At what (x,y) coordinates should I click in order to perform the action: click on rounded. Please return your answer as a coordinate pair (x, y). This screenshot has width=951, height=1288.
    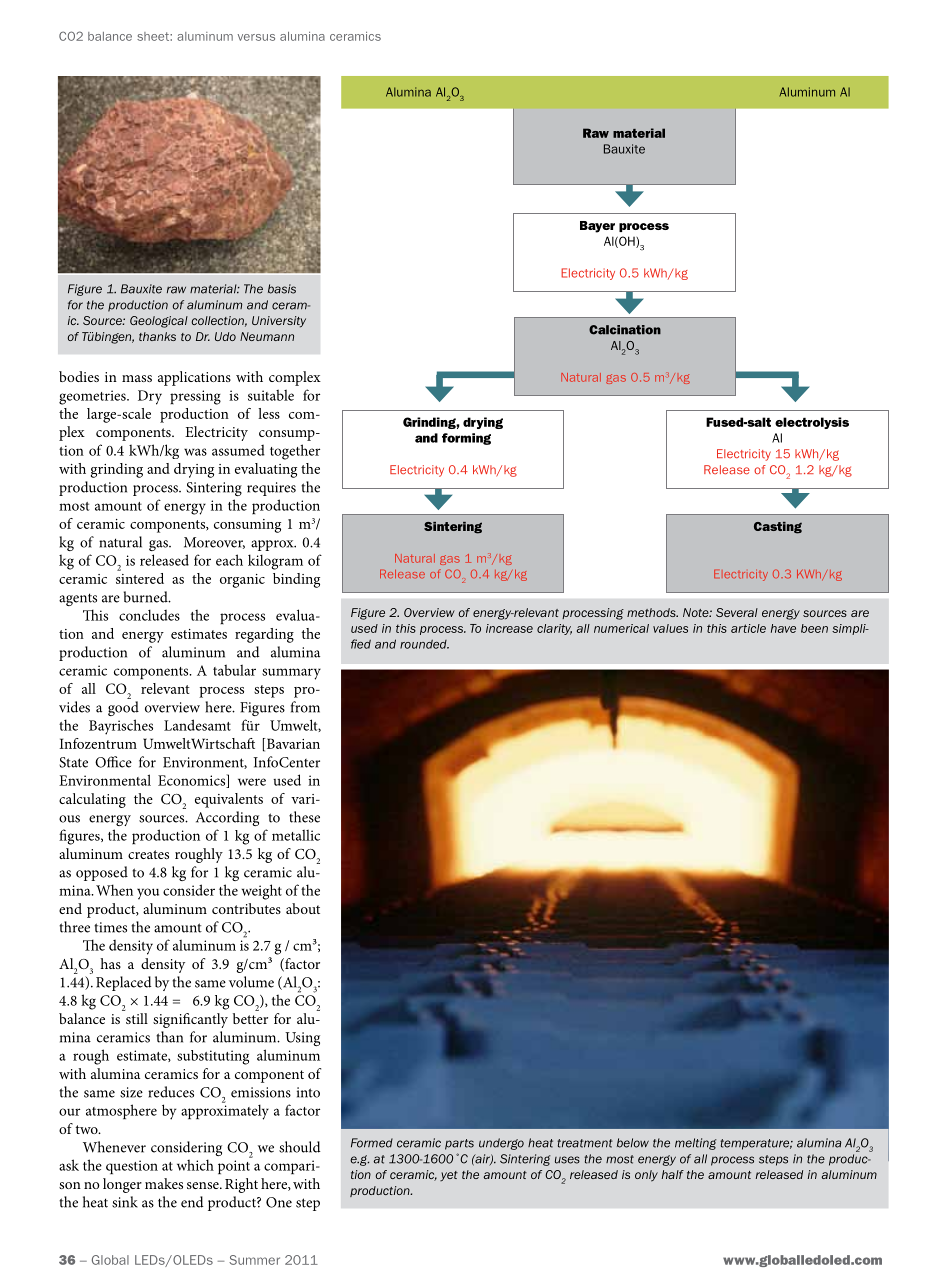
    Looking at the image, I should click on (424, 644).
